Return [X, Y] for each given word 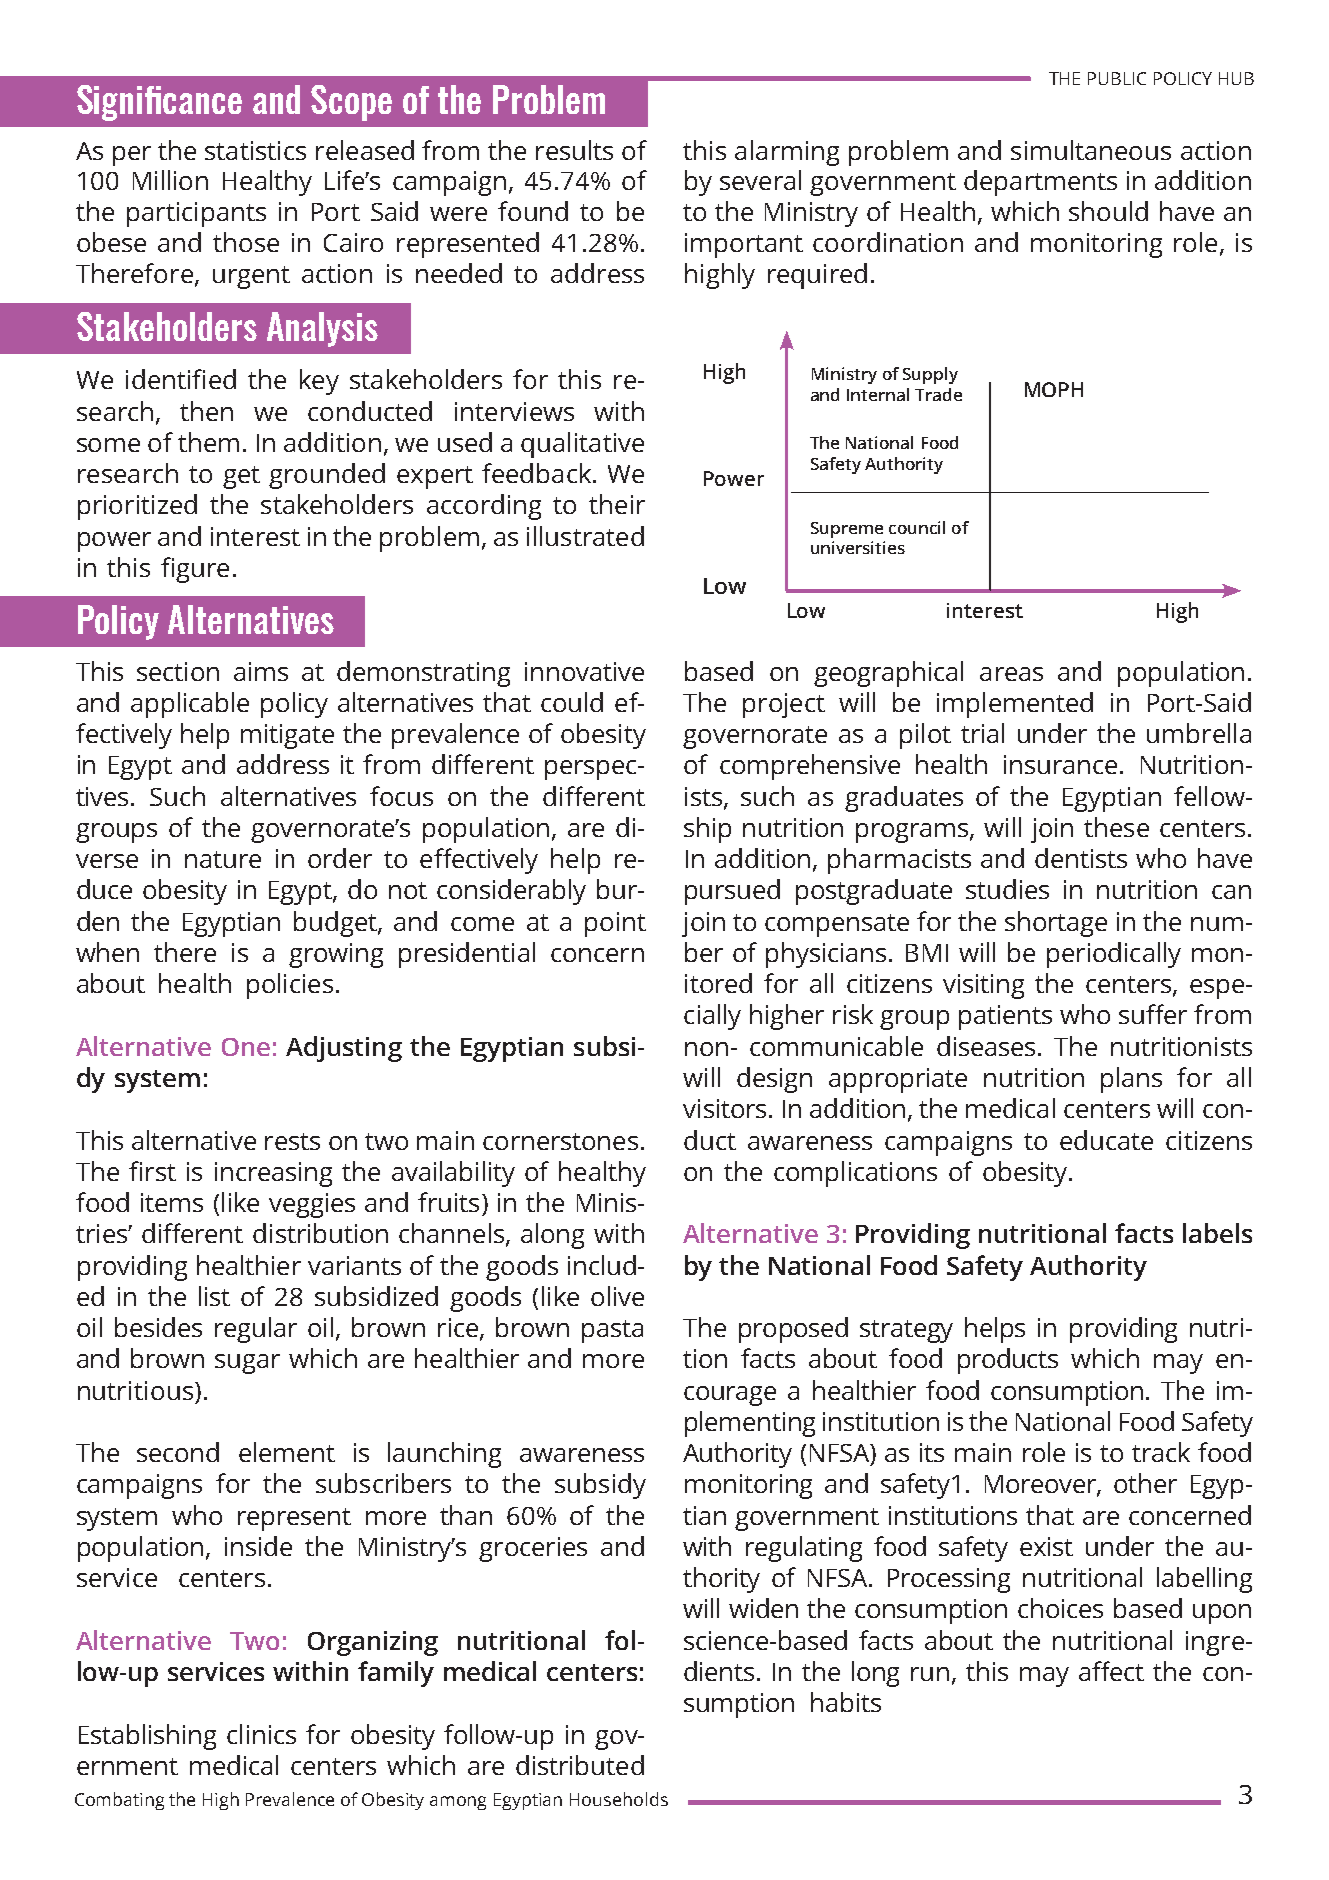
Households [619, 1799]
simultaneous [1091, 150]
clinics [261, 1734]
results [574, 150]
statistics [255, 150]
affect [1111, 1671]
